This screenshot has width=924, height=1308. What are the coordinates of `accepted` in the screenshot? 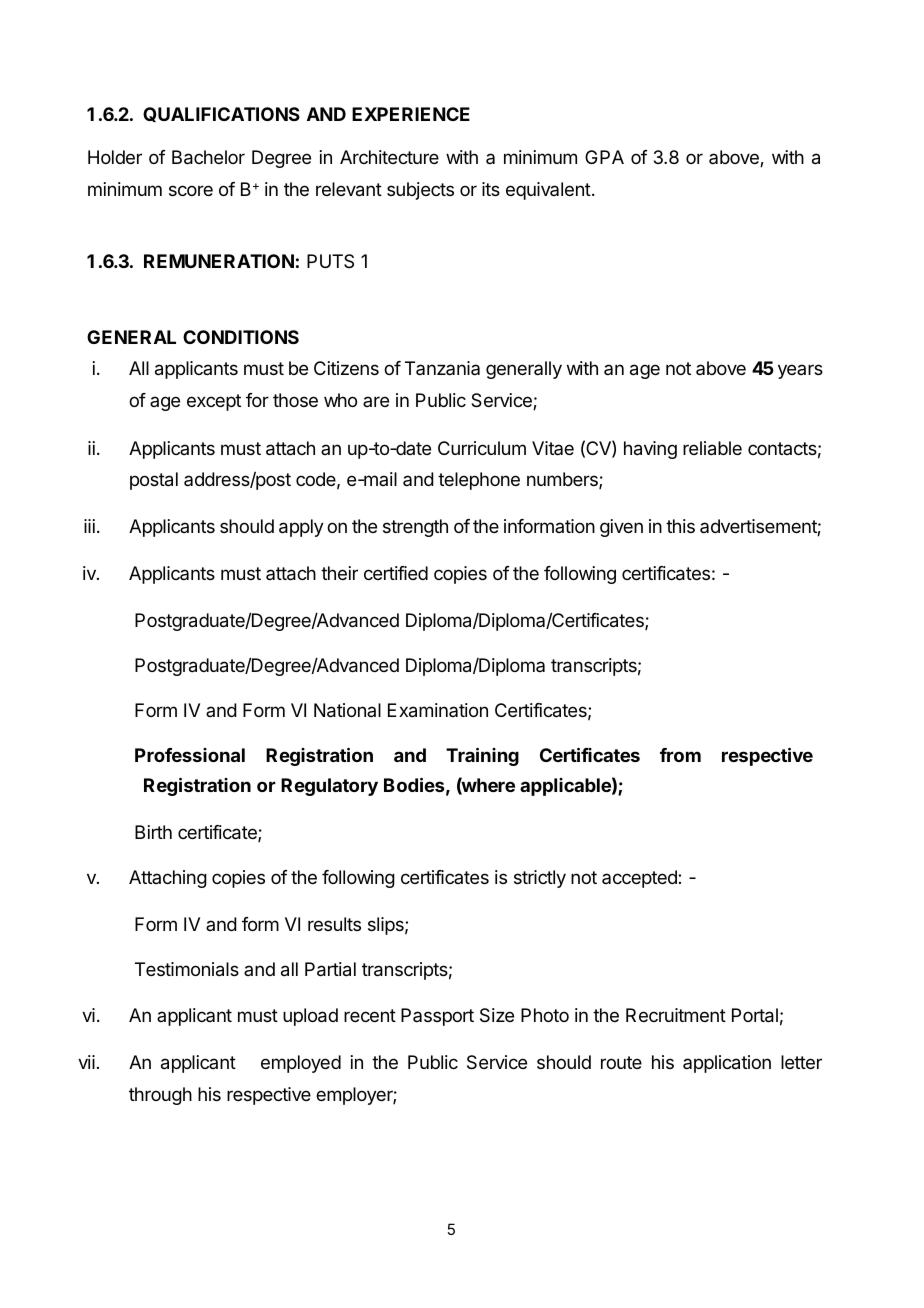 It's located at (640, 879).
